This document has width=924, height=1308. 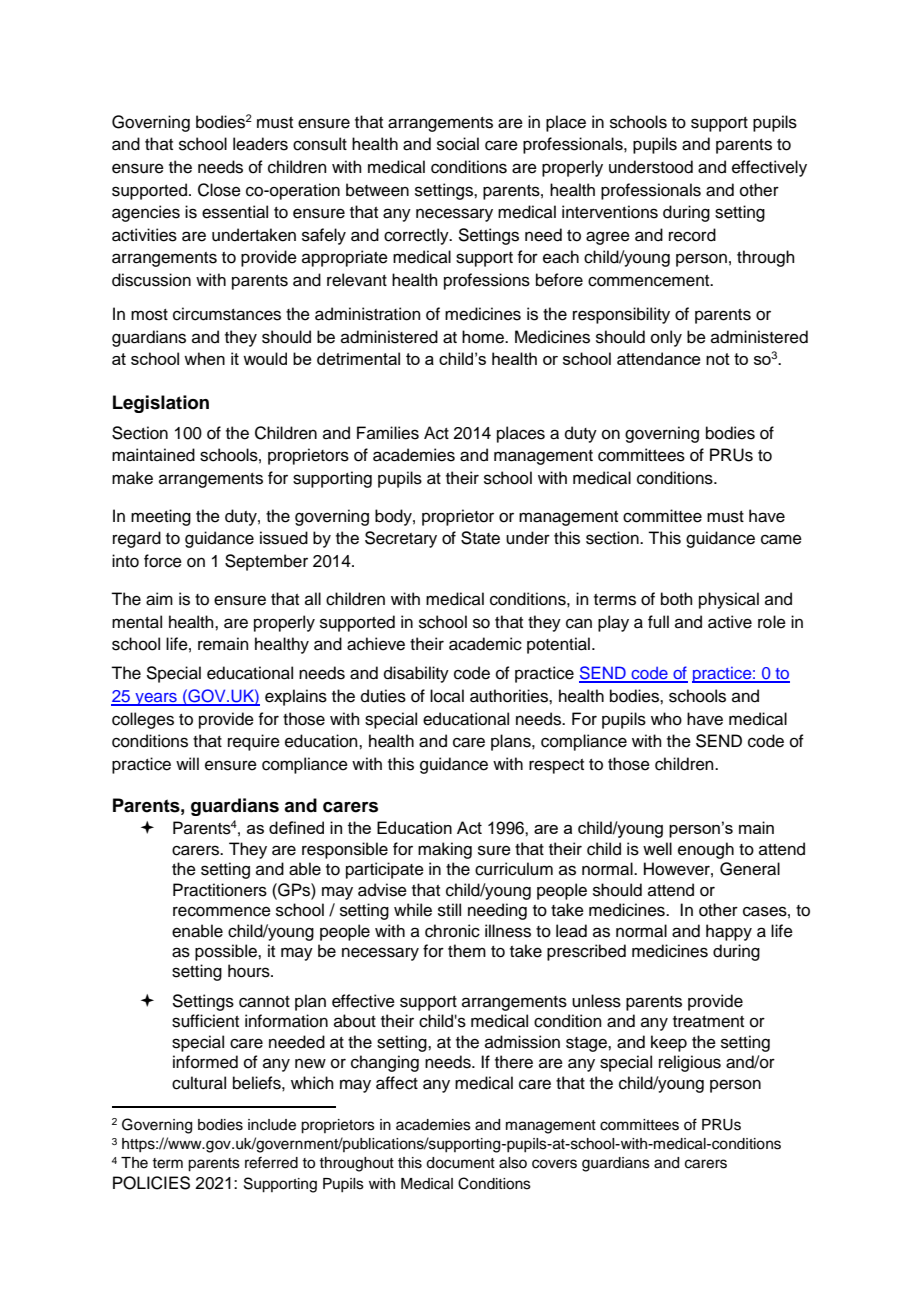 I want to click on enough, so click(x=706, y=850).
